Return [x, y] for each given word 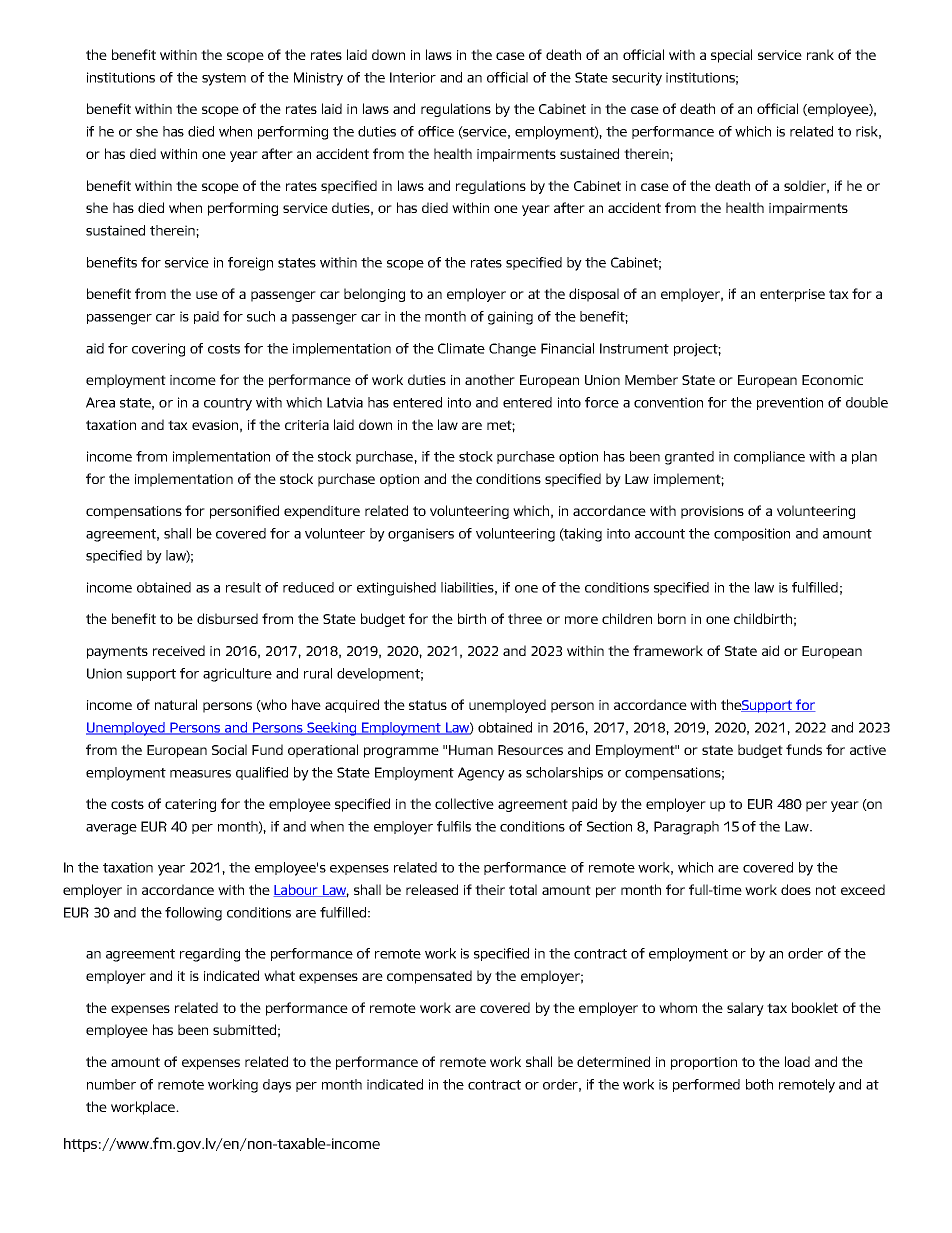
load [797, 1061]
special [731, 56]
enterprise [792, 295]
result [243, 587]
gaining [510, 318]
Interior [413, 77]
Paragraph [686, 828]
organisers [421, 535]
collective [464, 803]
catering [190, 805]
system [224, 79]
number [111, 1084]
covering [158, 350]
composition [752, 534]
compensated [429, 977]
